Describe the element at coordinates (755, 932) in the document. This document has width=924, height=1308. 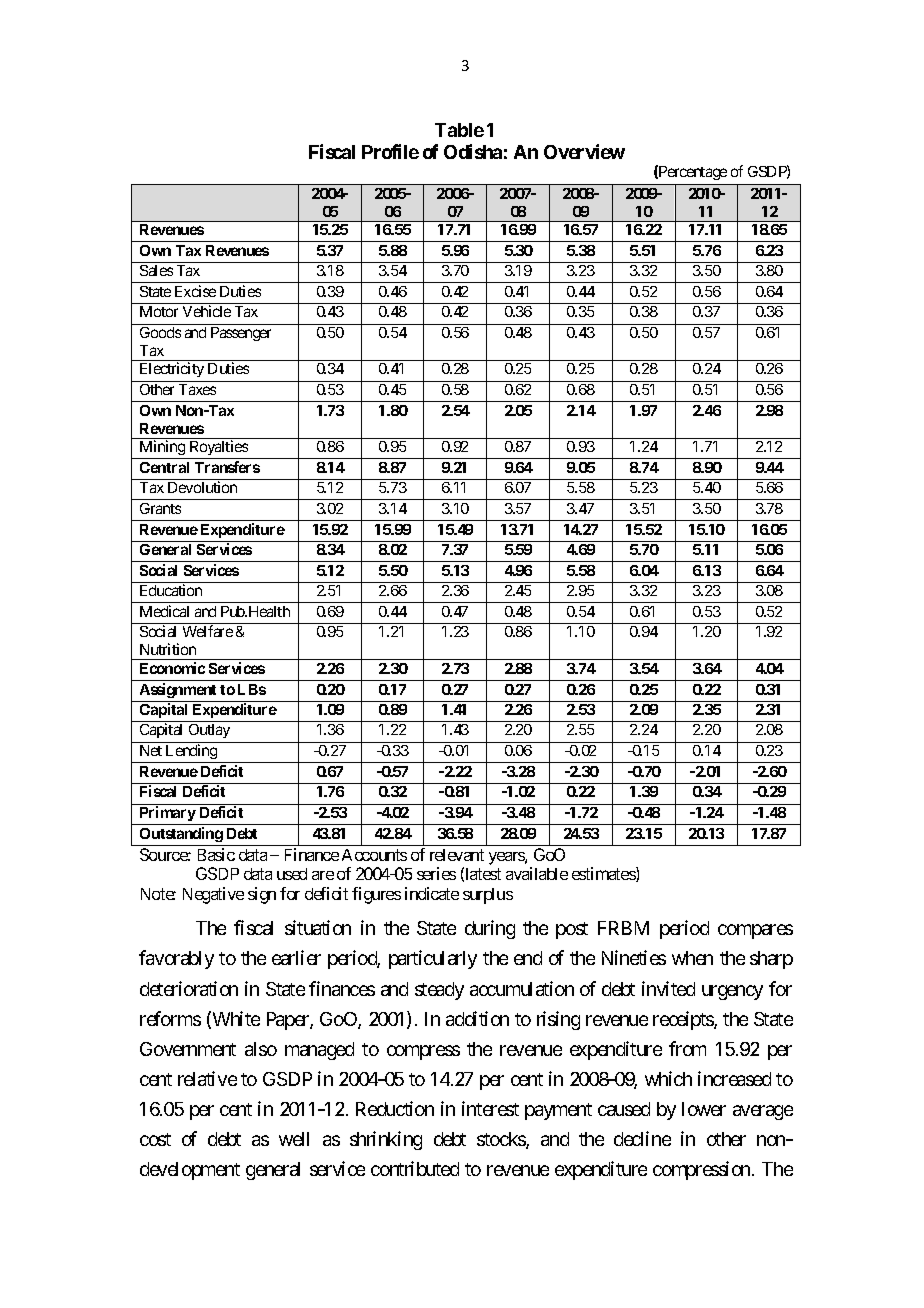
I see `compares` at that location.
